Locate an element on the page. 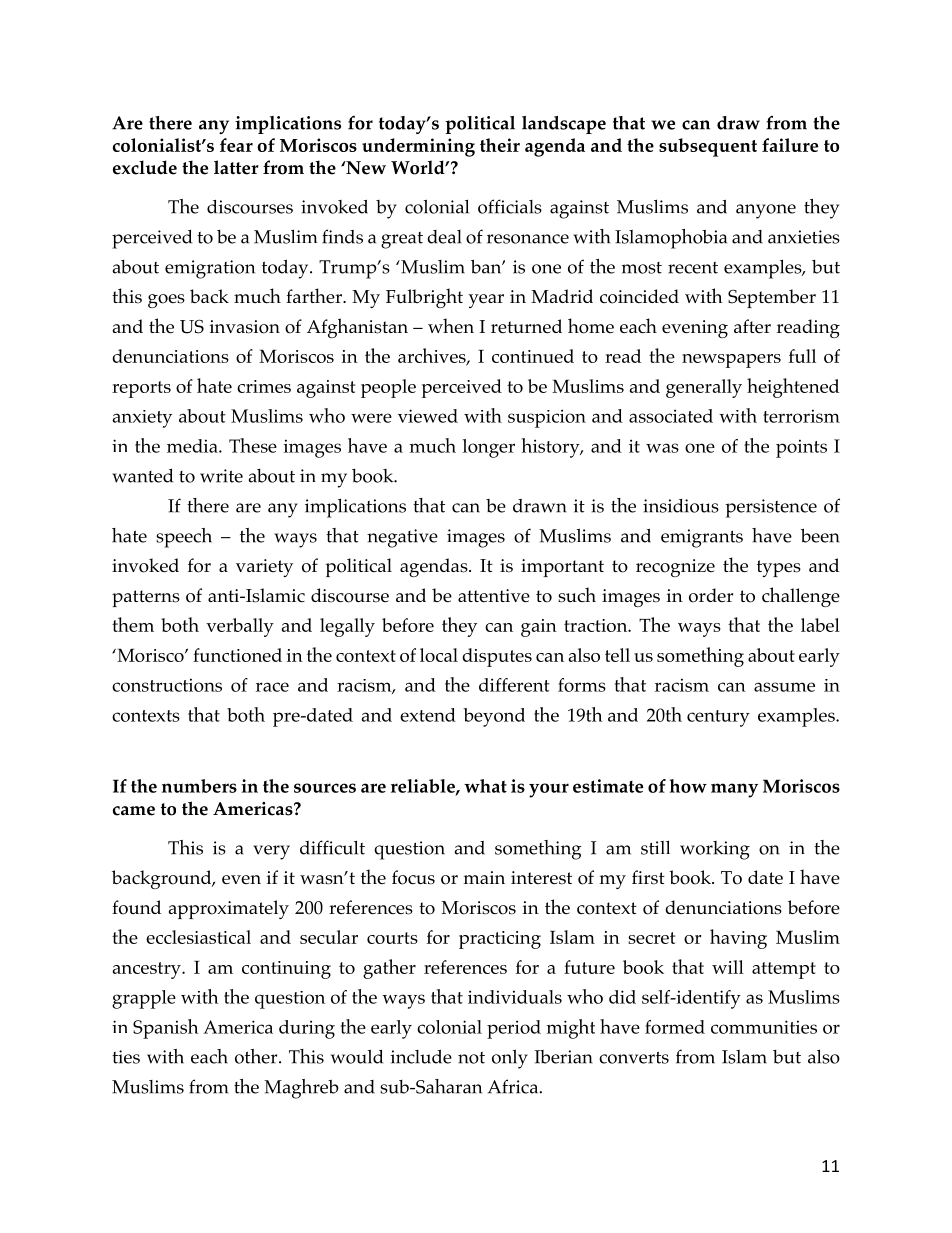 Image resolution: width=952 pixels, height=1233 pixels. attentive is located at coordinates (494, 595).
